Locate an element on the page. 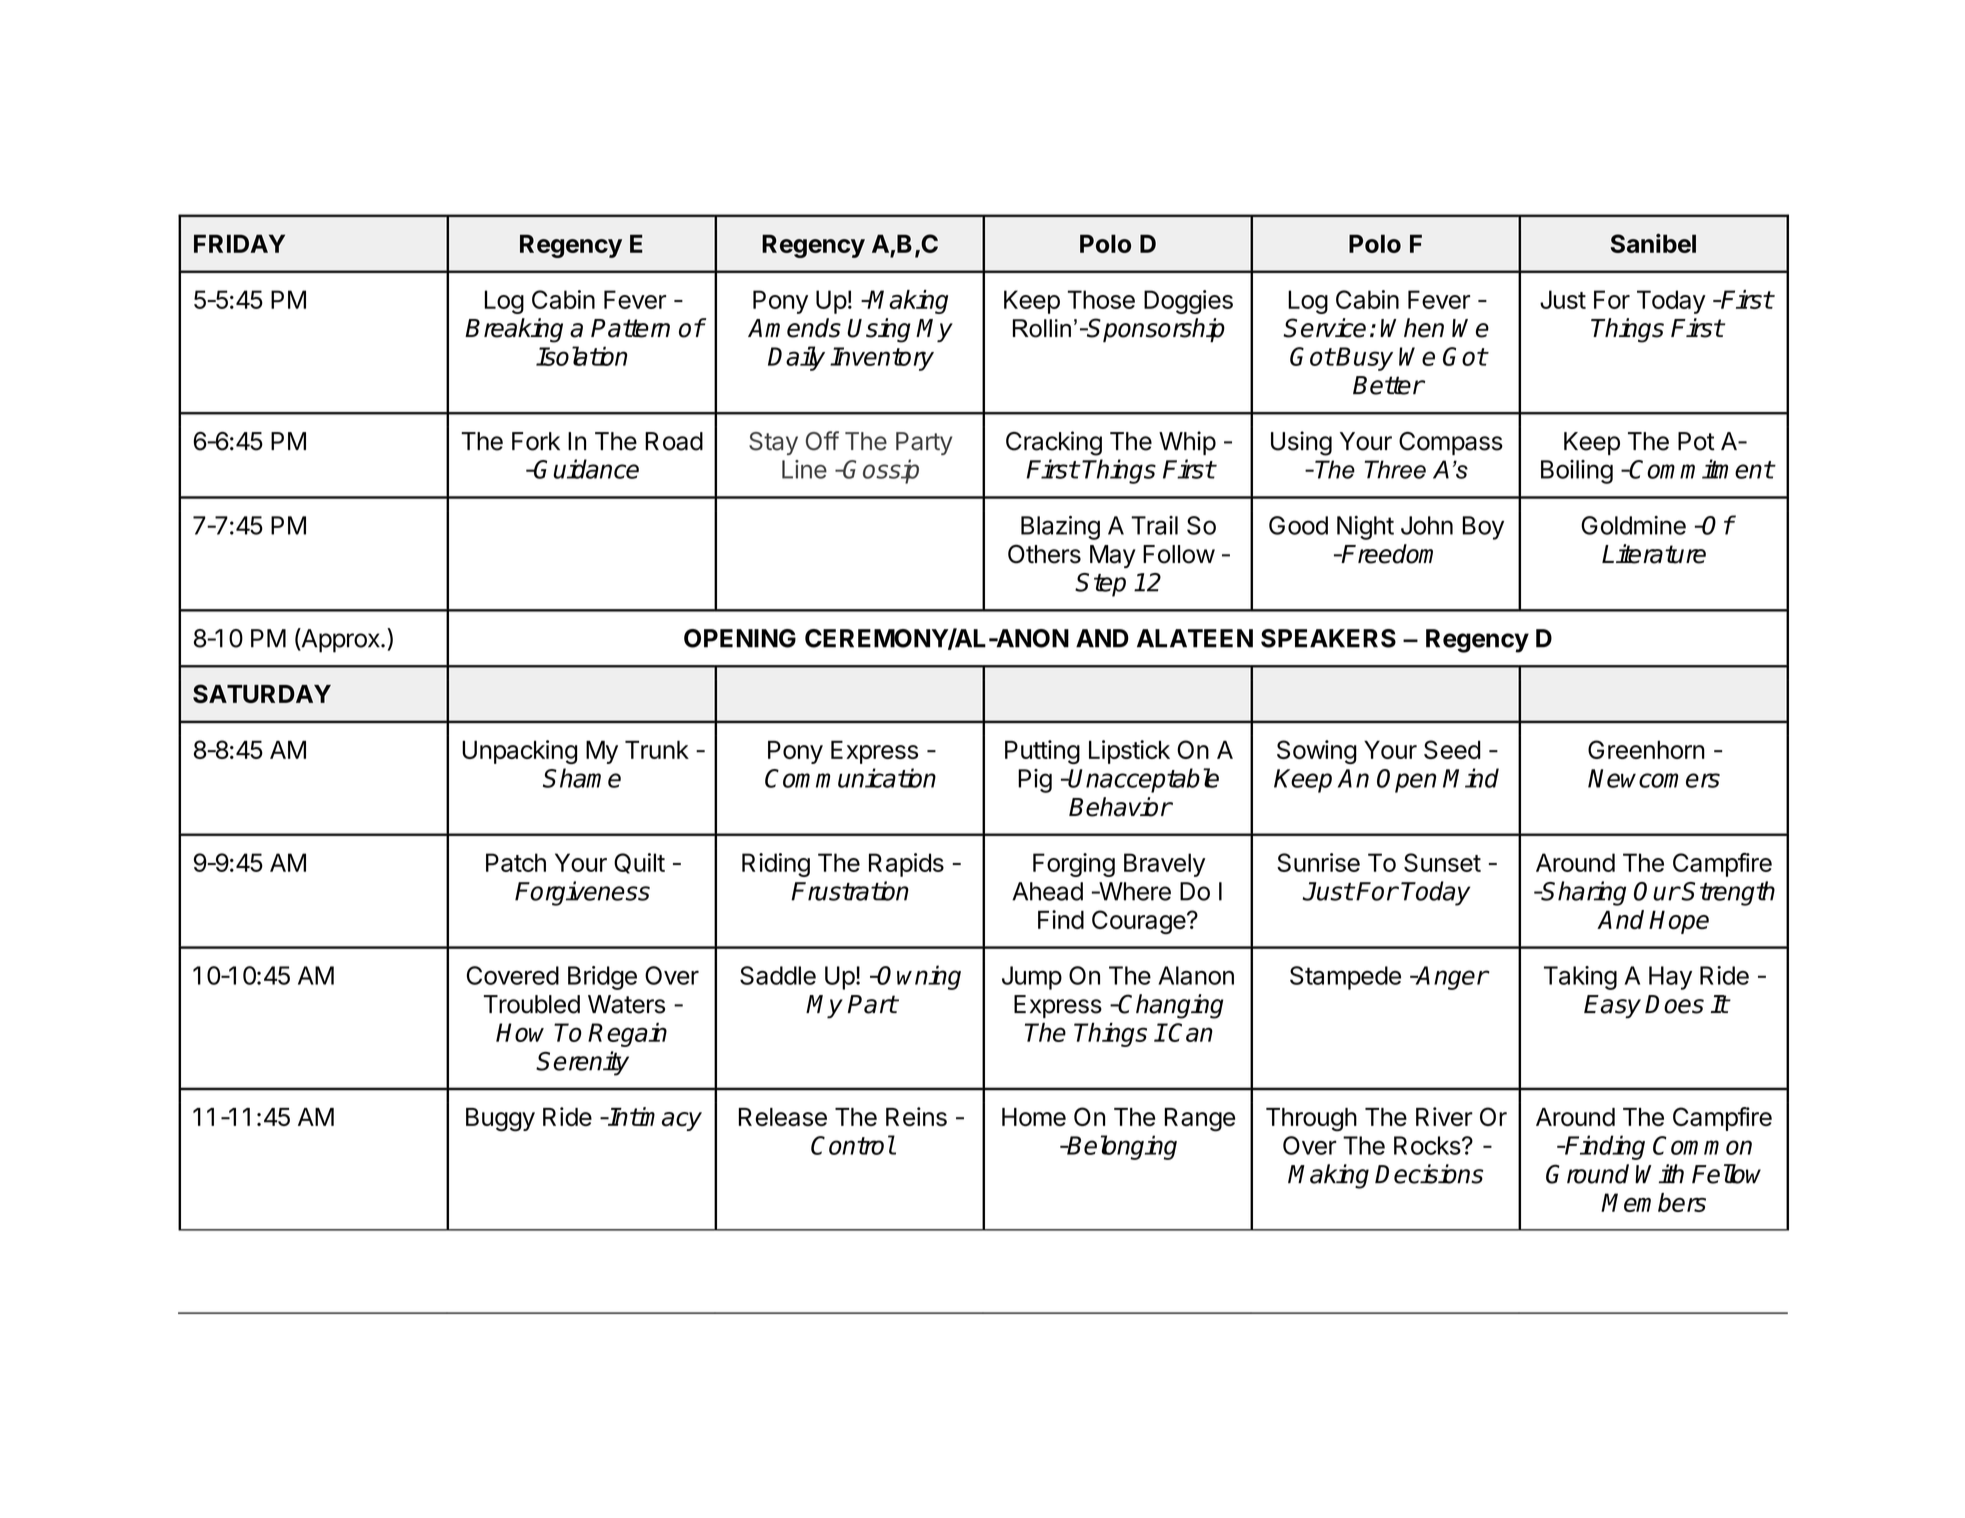 This document has width=1965, height=1518. FRIDAY is located at coordinates (239, 243).
